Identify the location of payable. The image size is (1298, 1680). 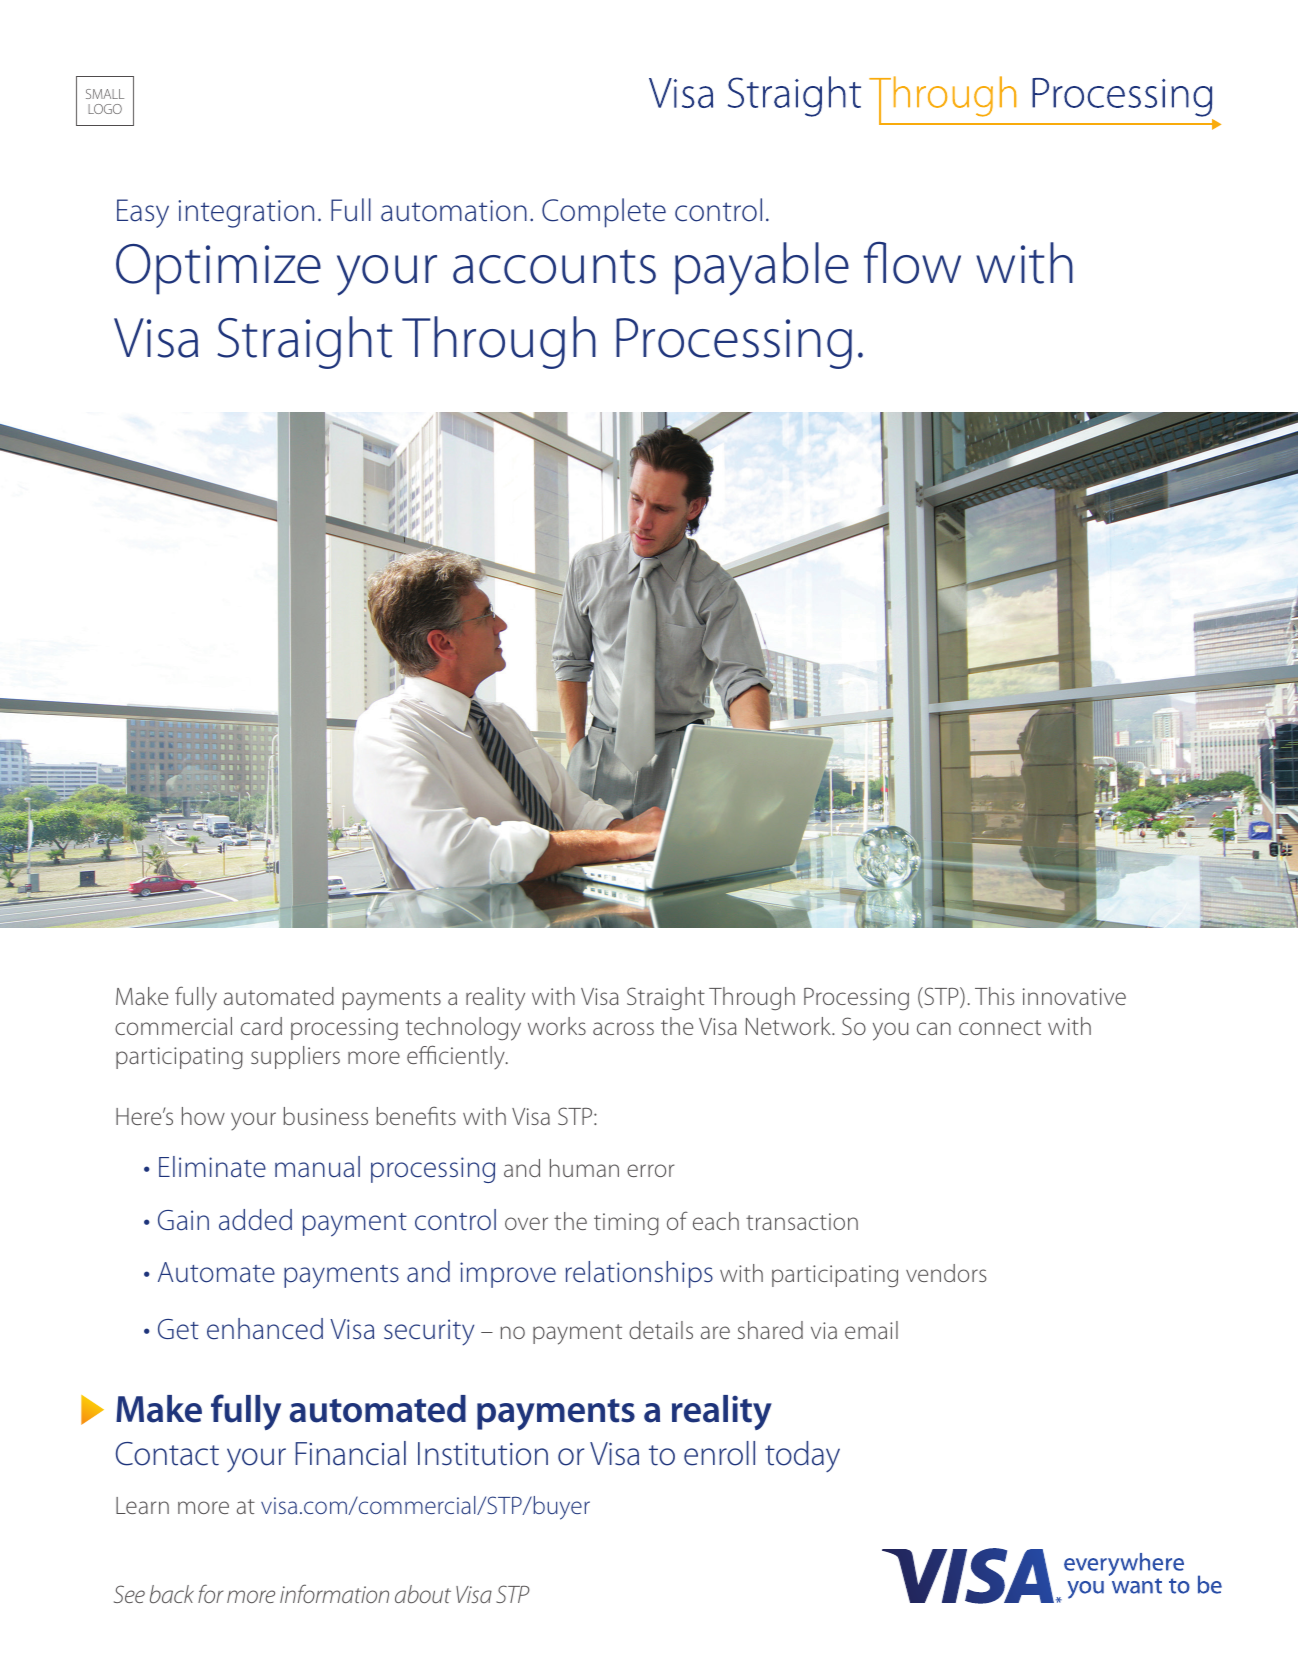
(762, 269).
